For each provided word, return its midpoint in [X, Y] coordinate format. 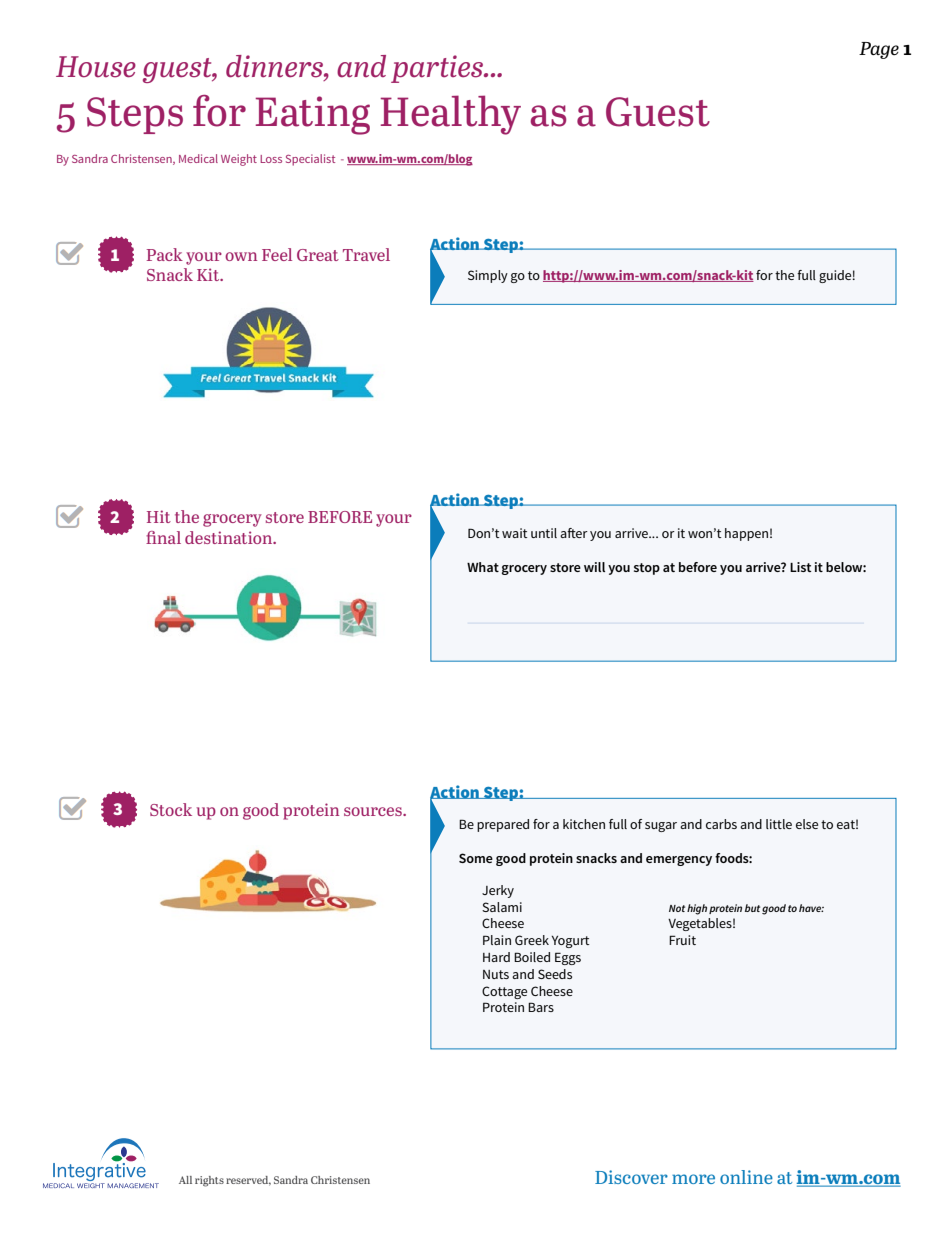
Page [879, 50]
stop [647, 569]
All [185, 1180]
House [96, 67]
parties [438, 69]
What [483, 567]
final [163, 537]
